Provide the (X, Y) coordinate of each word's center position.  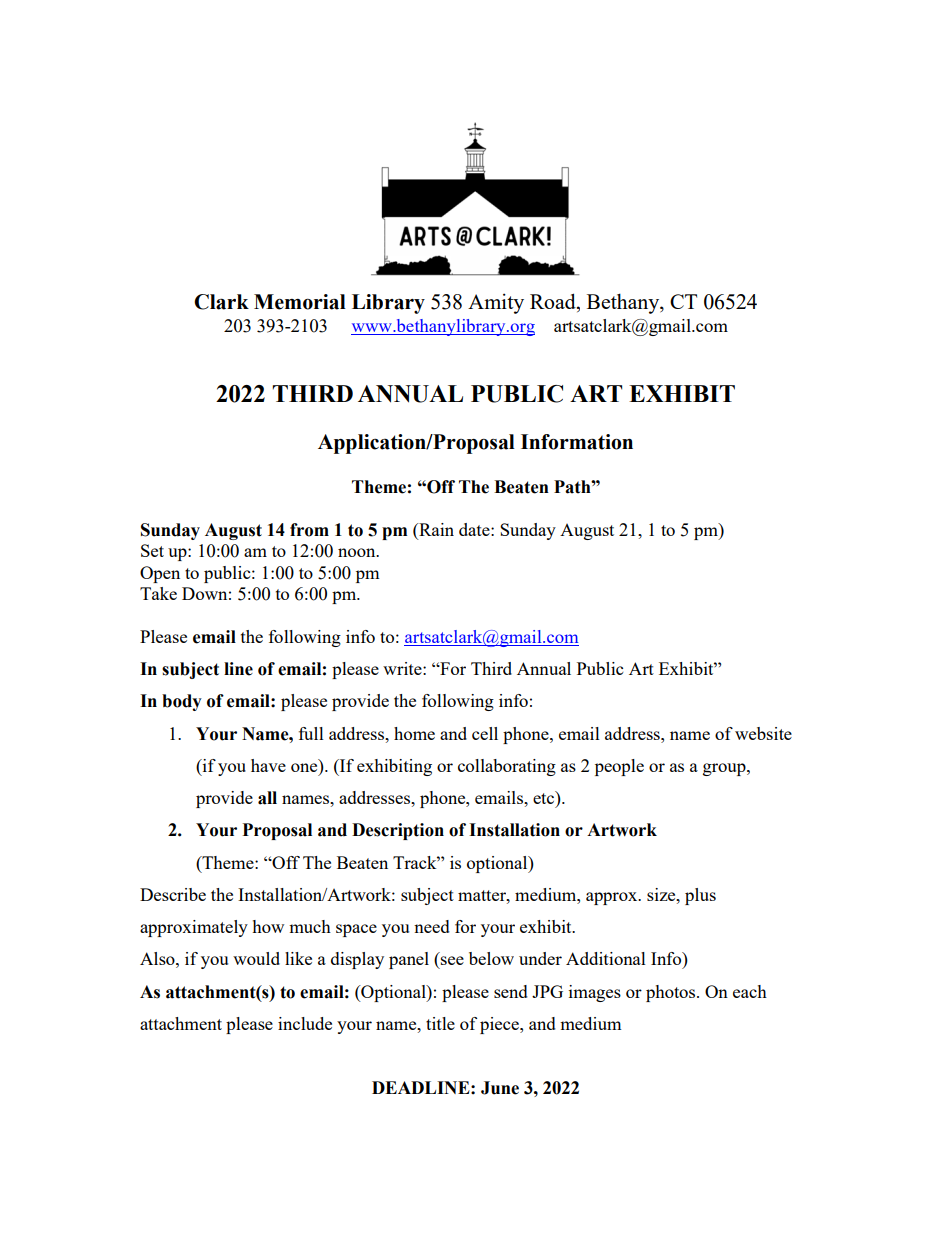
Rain (435, 529)
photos (672, 993)
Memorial (300, 302)
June (500, 1088)
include (305, 1023)
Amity (496, 303)
